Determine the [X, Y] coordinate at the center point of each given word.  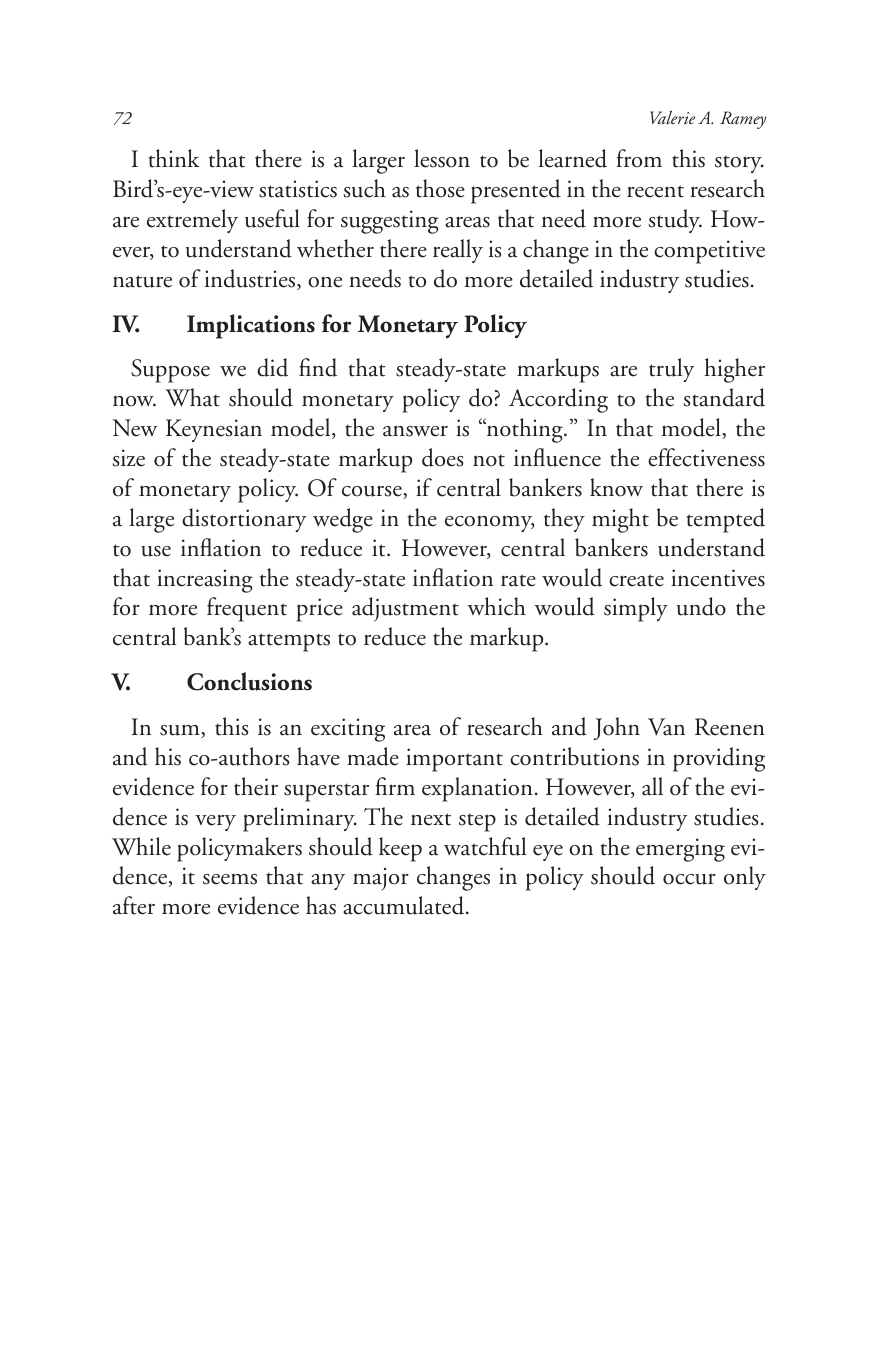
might [620, 520]
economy [490, 524]
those [440, 188]
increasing [205, 581]
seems [230, 879]
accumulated [405, 905]
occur [689, 879]
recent [655, 191]
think [174, 158]
